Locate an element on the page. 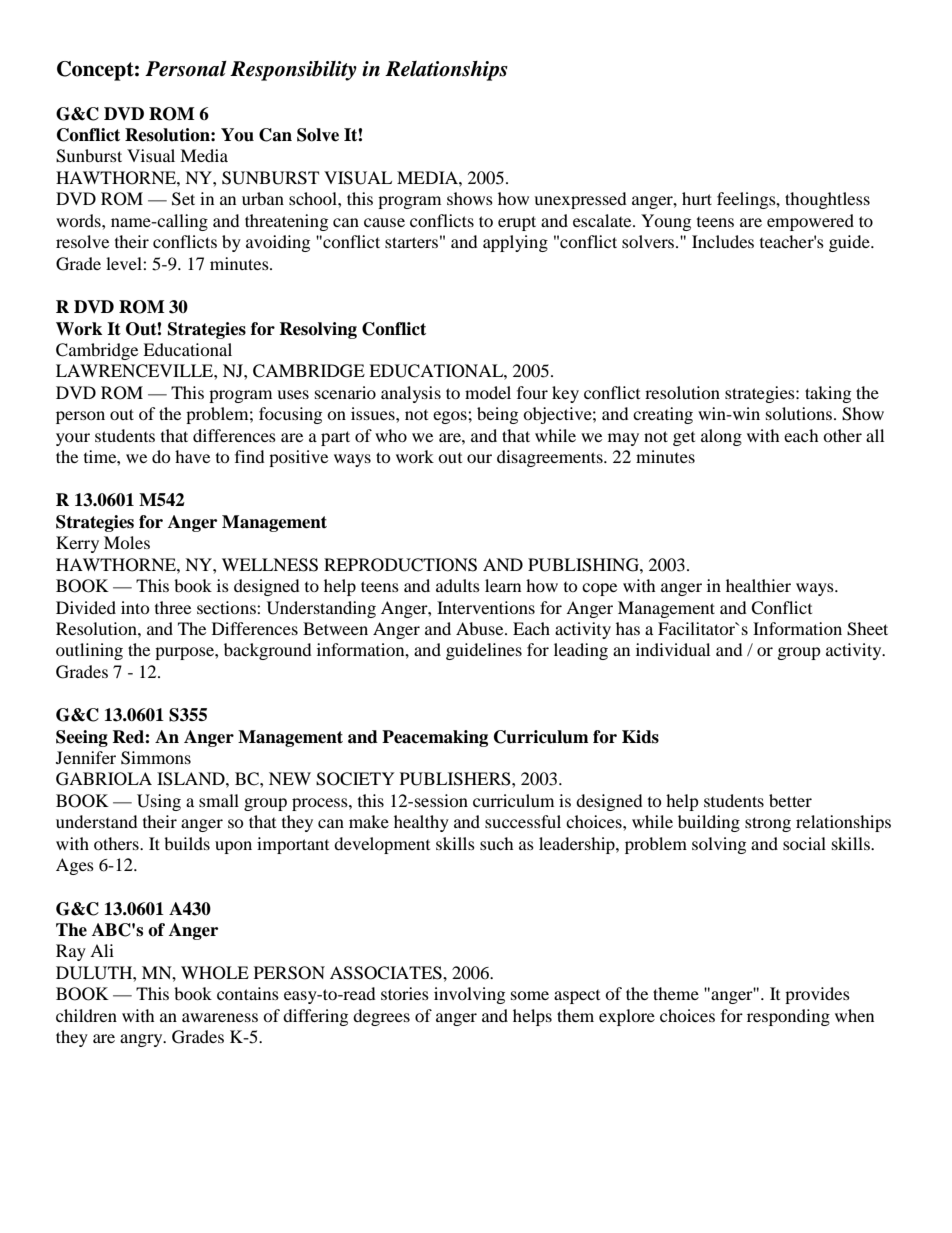 The image size is (952, 1233). Moles is located at coordinates (127, 542).
